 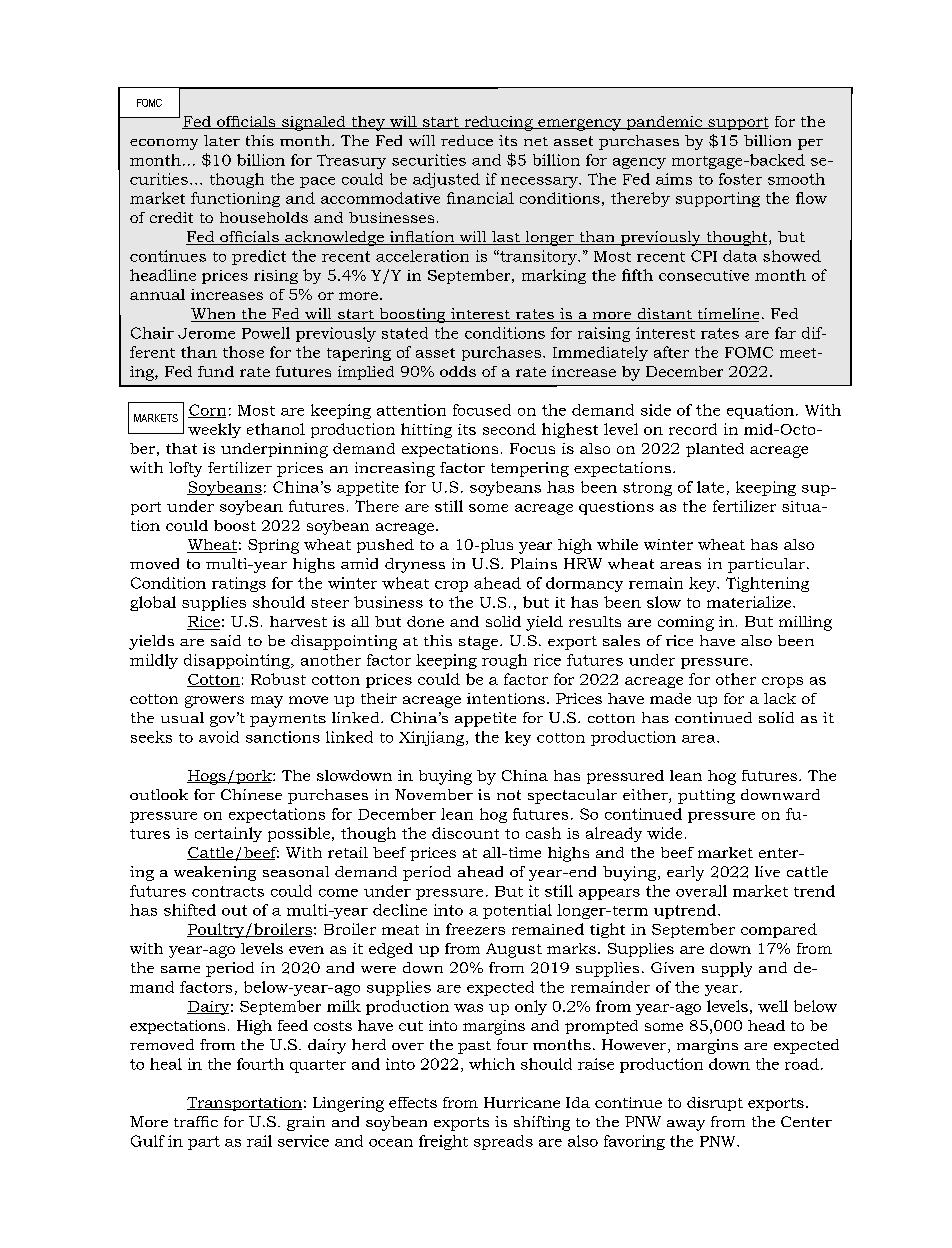 What do you see at coordinates (480, 643) in the screenshot?
I see `stage` at bounding box center [480, 643].
